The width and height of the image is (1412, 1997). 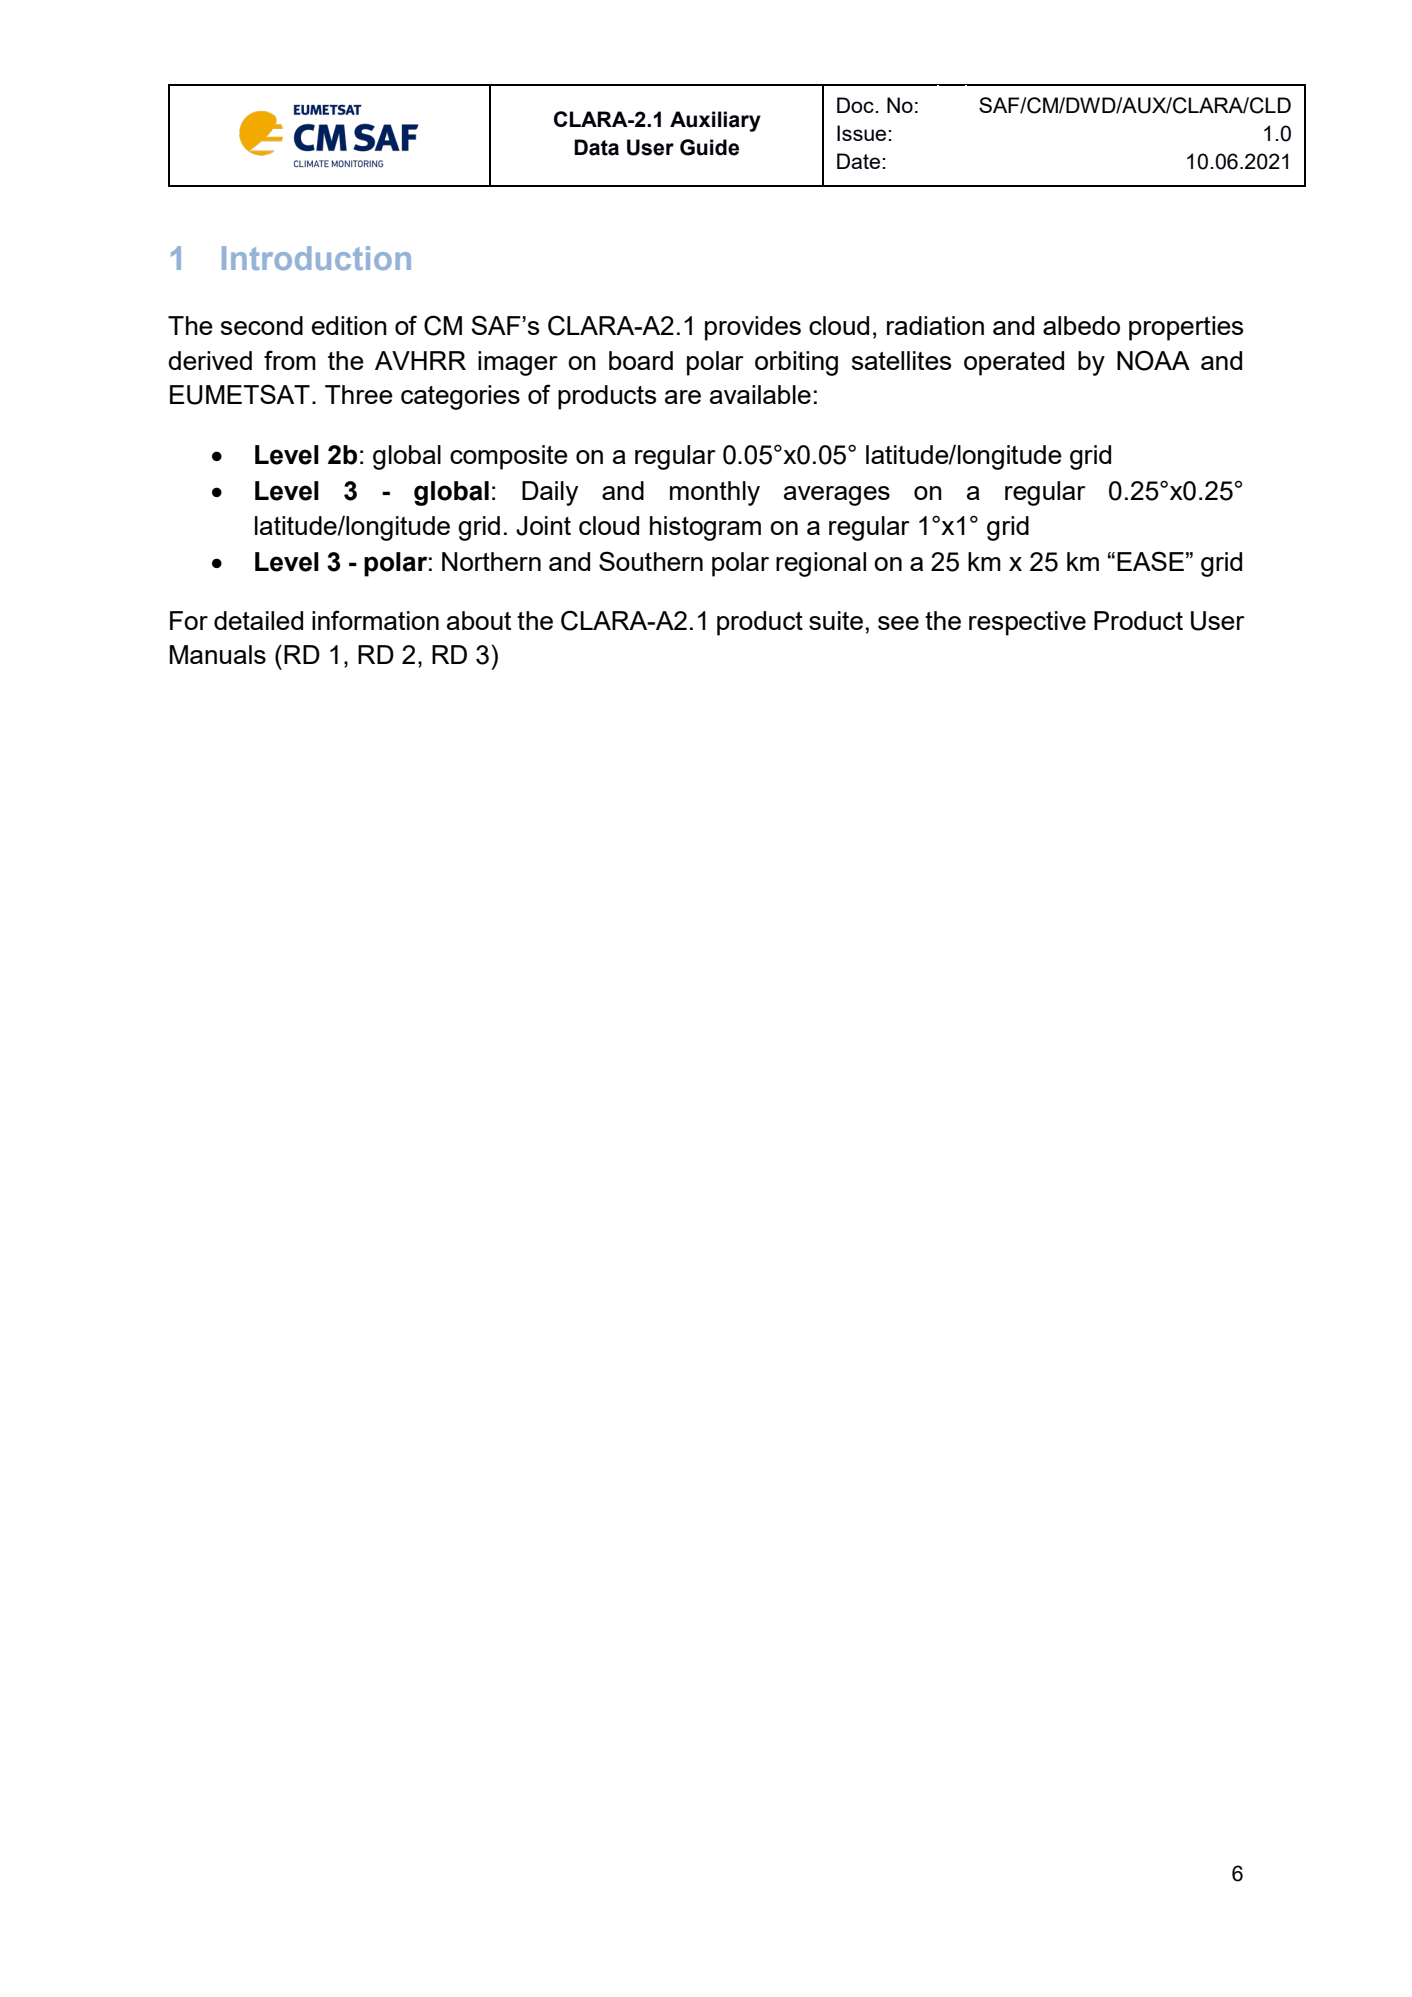 What do you see at coordinates (855, 105) in the image?
I see `Doc` at bounding box center [855, 105].
